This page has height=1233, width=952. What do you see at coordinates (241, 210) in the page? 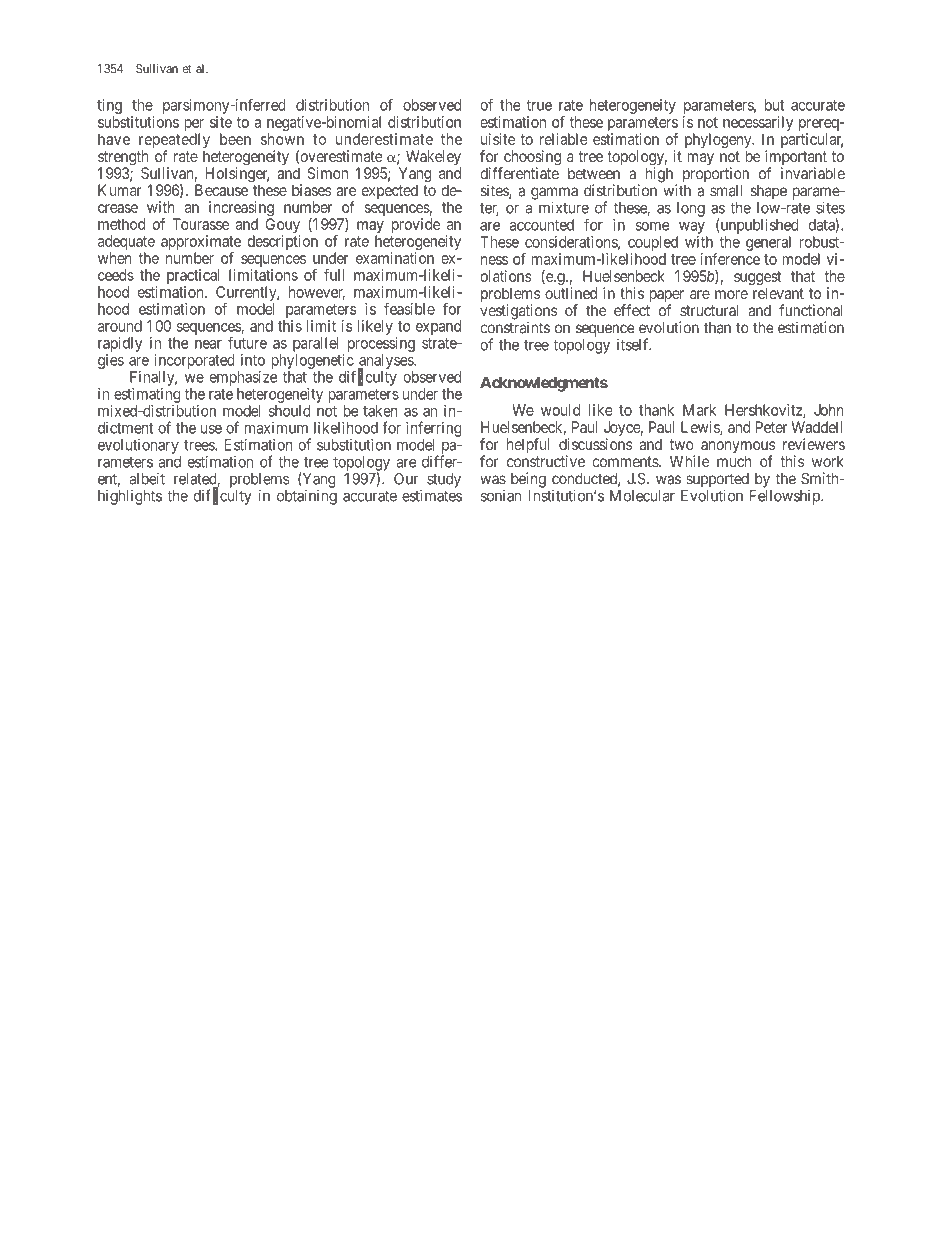
I see `increasing` at bounding box center [241, 210].
